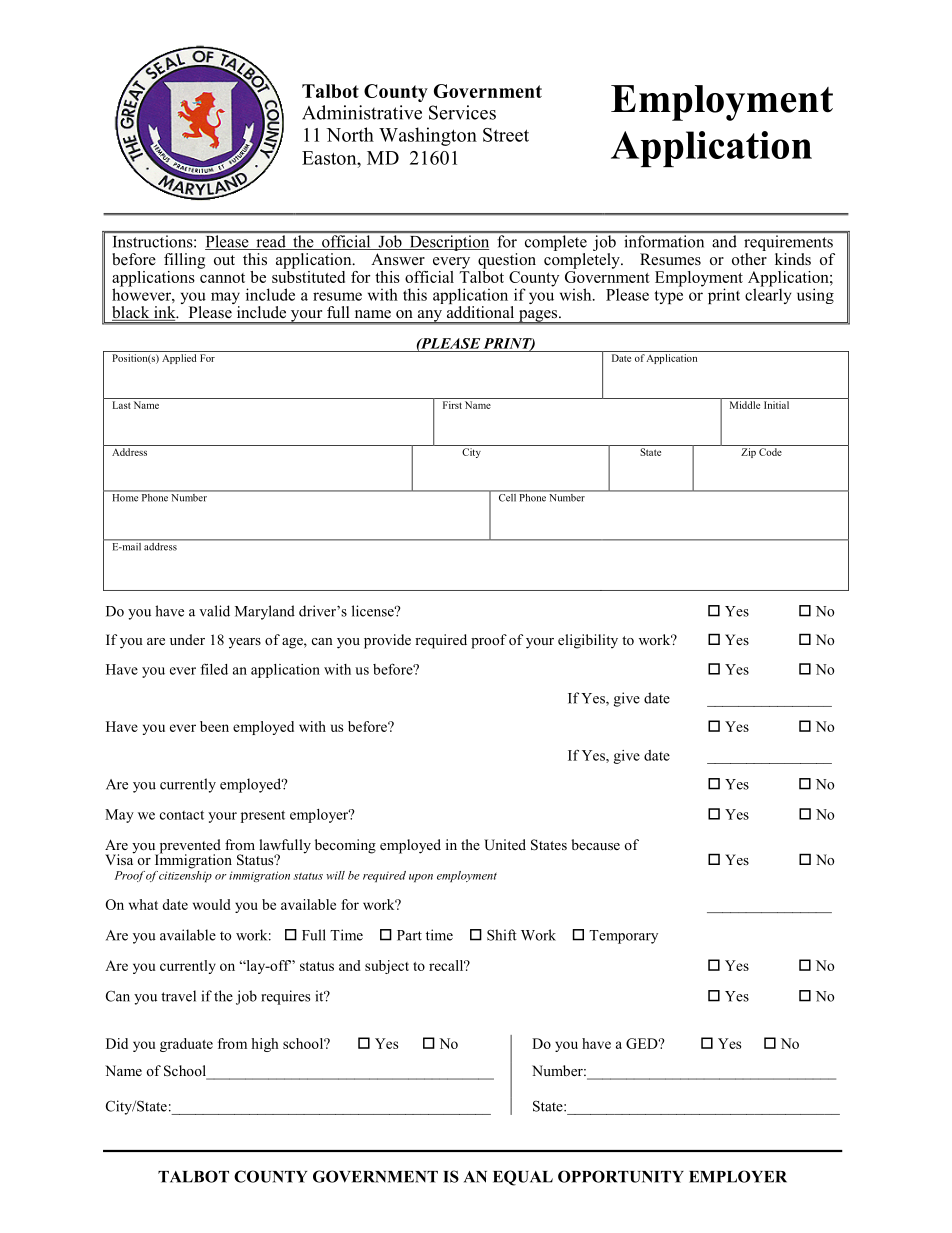 The image size is (952, 1233). I want to click on Home, so click(125, 497).
